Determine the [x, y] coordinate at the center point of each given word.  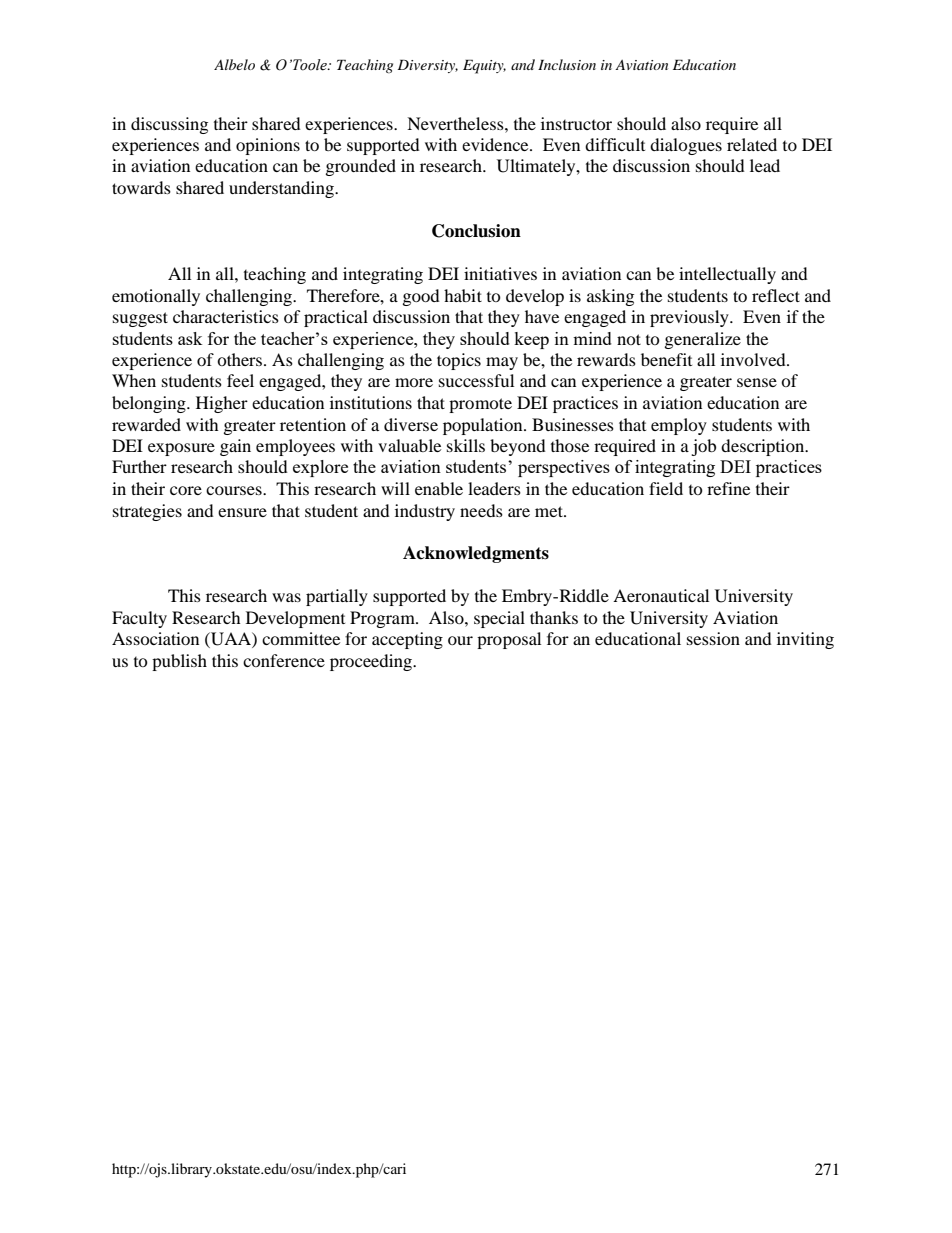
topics [459, 361]
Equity [484, 66]
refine [728, 488]
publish [179, 662]
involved [754, 359]
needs [481, 510]
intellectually [727, 275]
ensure [242, 512]
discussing [169, 125]
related [752, 144]
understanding [282, 189]
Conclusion [476, 231]
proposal [509, 640]
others [239, 359]
